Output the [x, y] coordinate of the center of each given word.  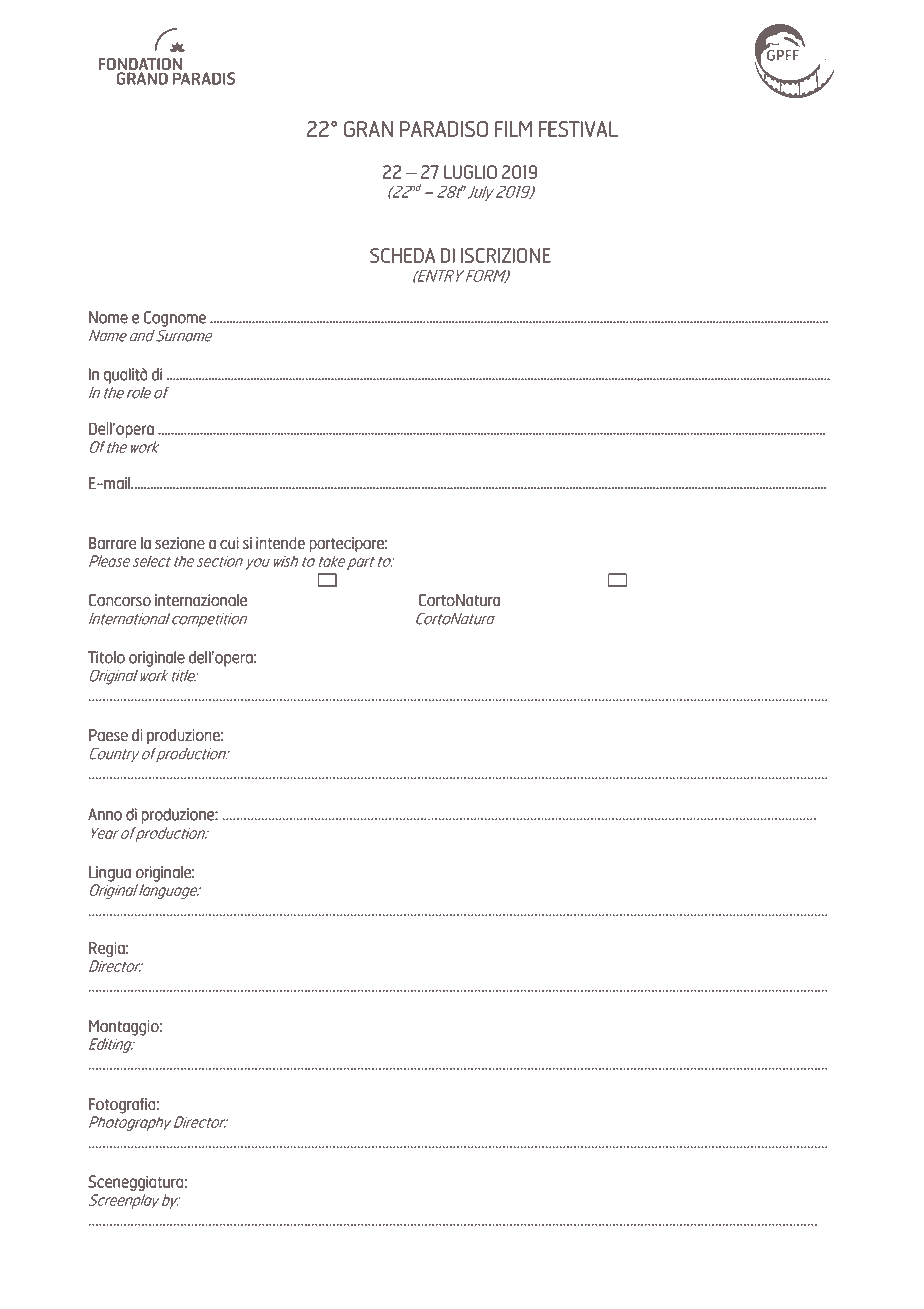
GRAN [368, 129]
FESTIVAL [578, 129]
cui [229, 543]
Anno [105, 814]
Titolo [106, 657]
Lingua [110, 874]
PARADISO [444, 129]
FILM [513, 129]
